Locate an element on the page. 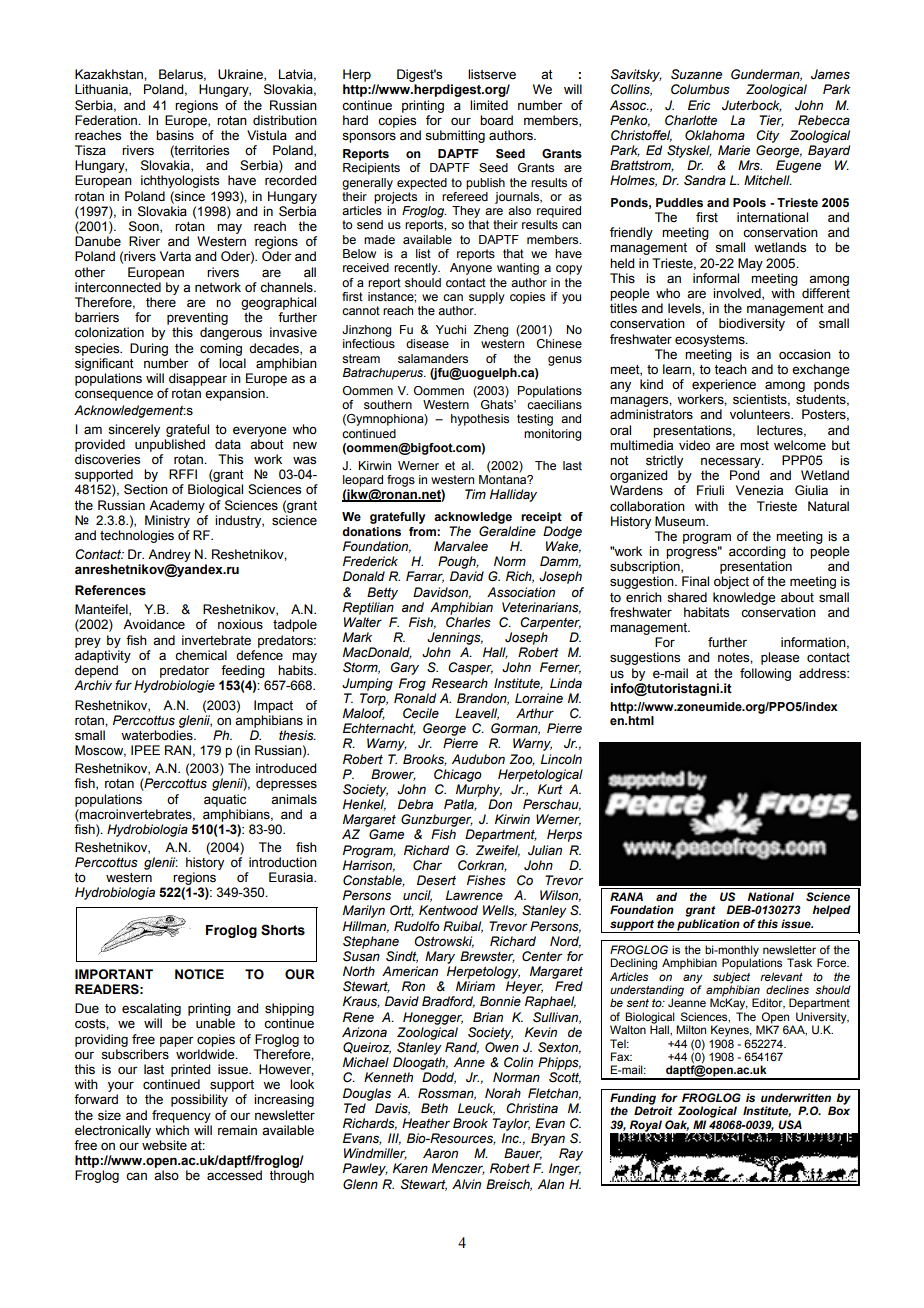 The height and width of the page is (1308, 924). website is located at coordinates (164, 1145).
